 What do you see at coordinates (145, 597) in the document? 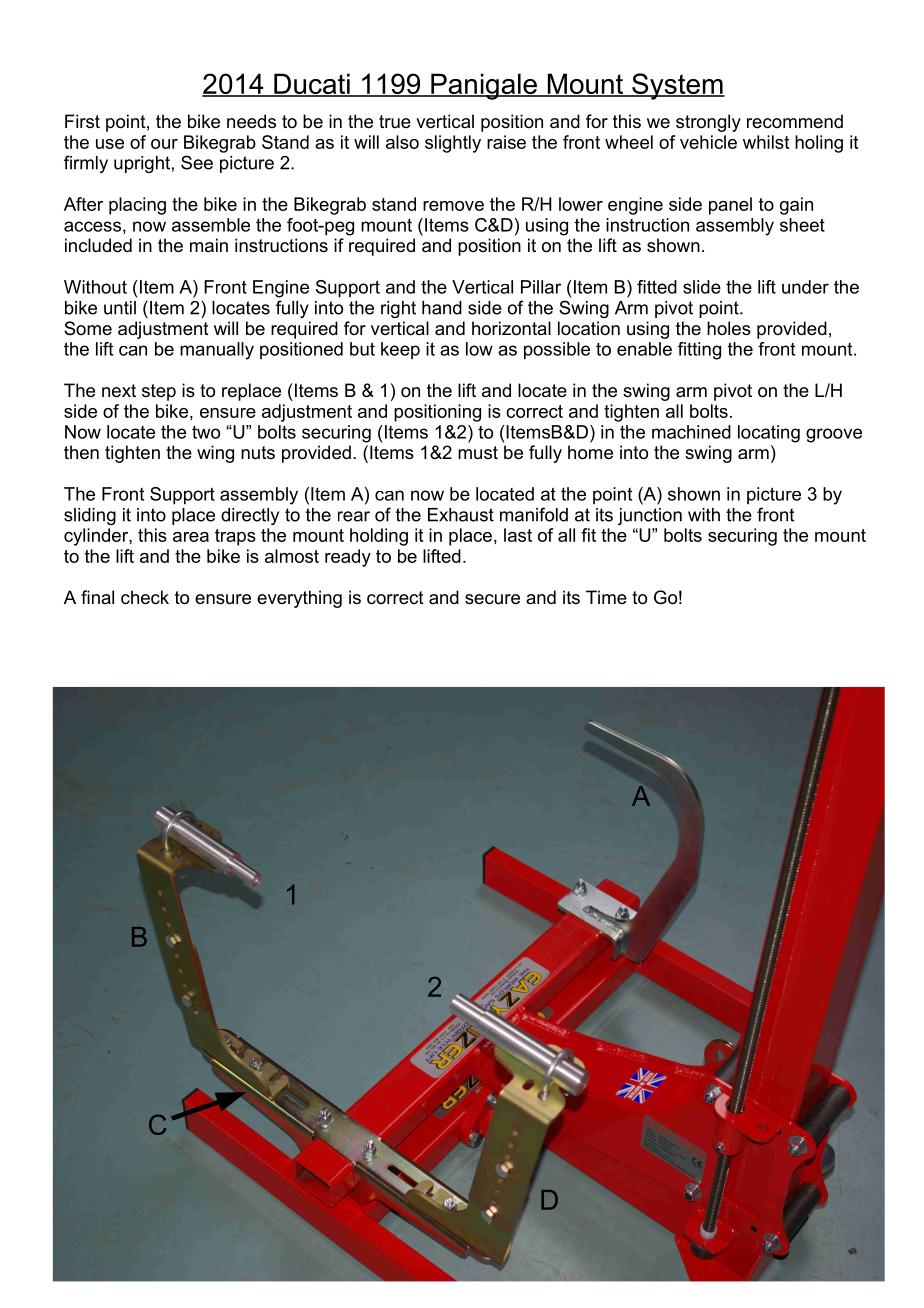
I see `check` at bounding box center [145, 597].
